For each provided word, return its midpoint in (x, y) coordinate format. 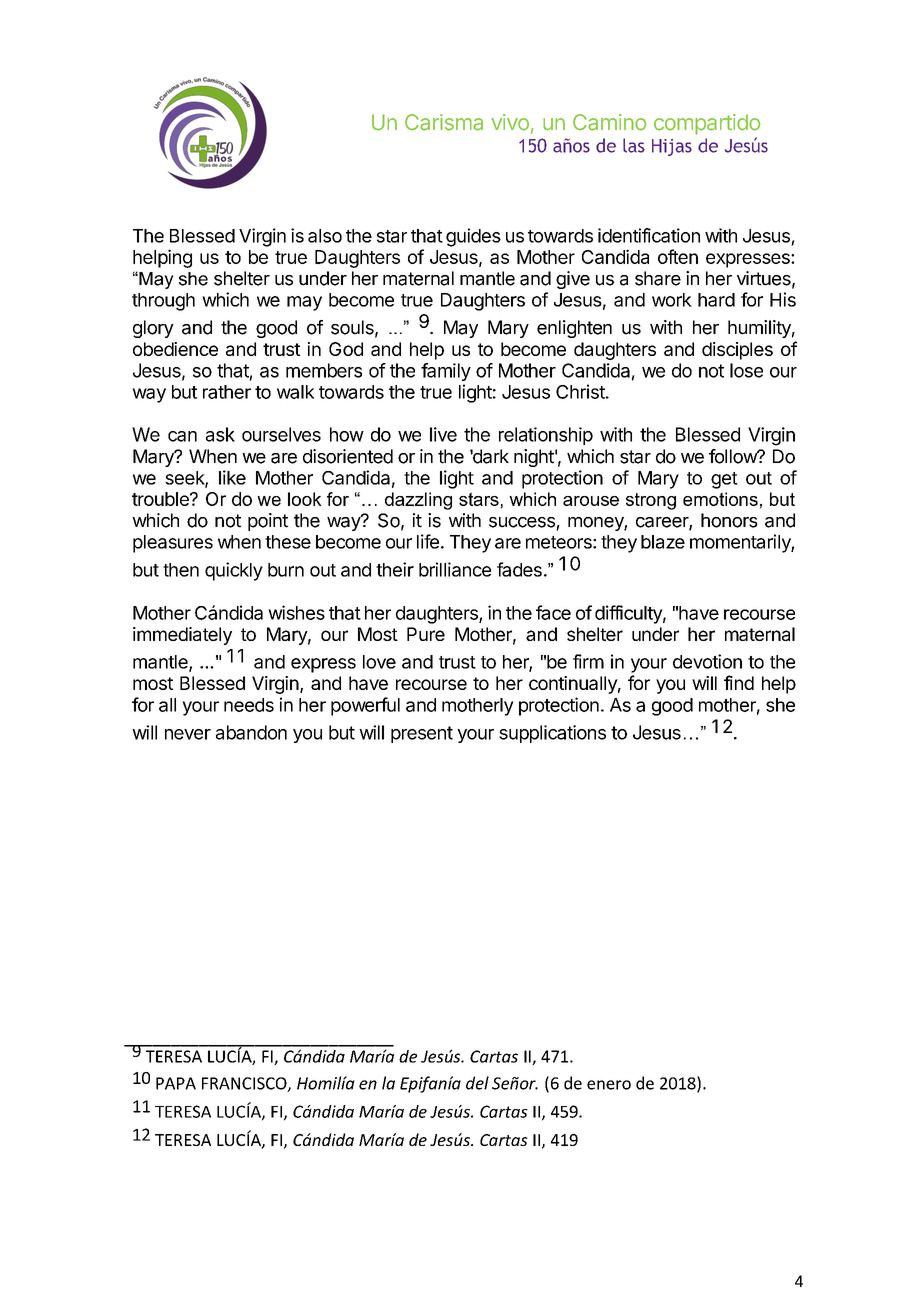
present (422, 734)
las (634, 145)
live (443, 434)
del (477, 1083)
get (724, 480)
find (739, 682)
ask (220, 434)
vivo (510, 122)
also (325, 236)
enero (609, 1085)
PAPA (176, 1083)
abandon (251, 732)
